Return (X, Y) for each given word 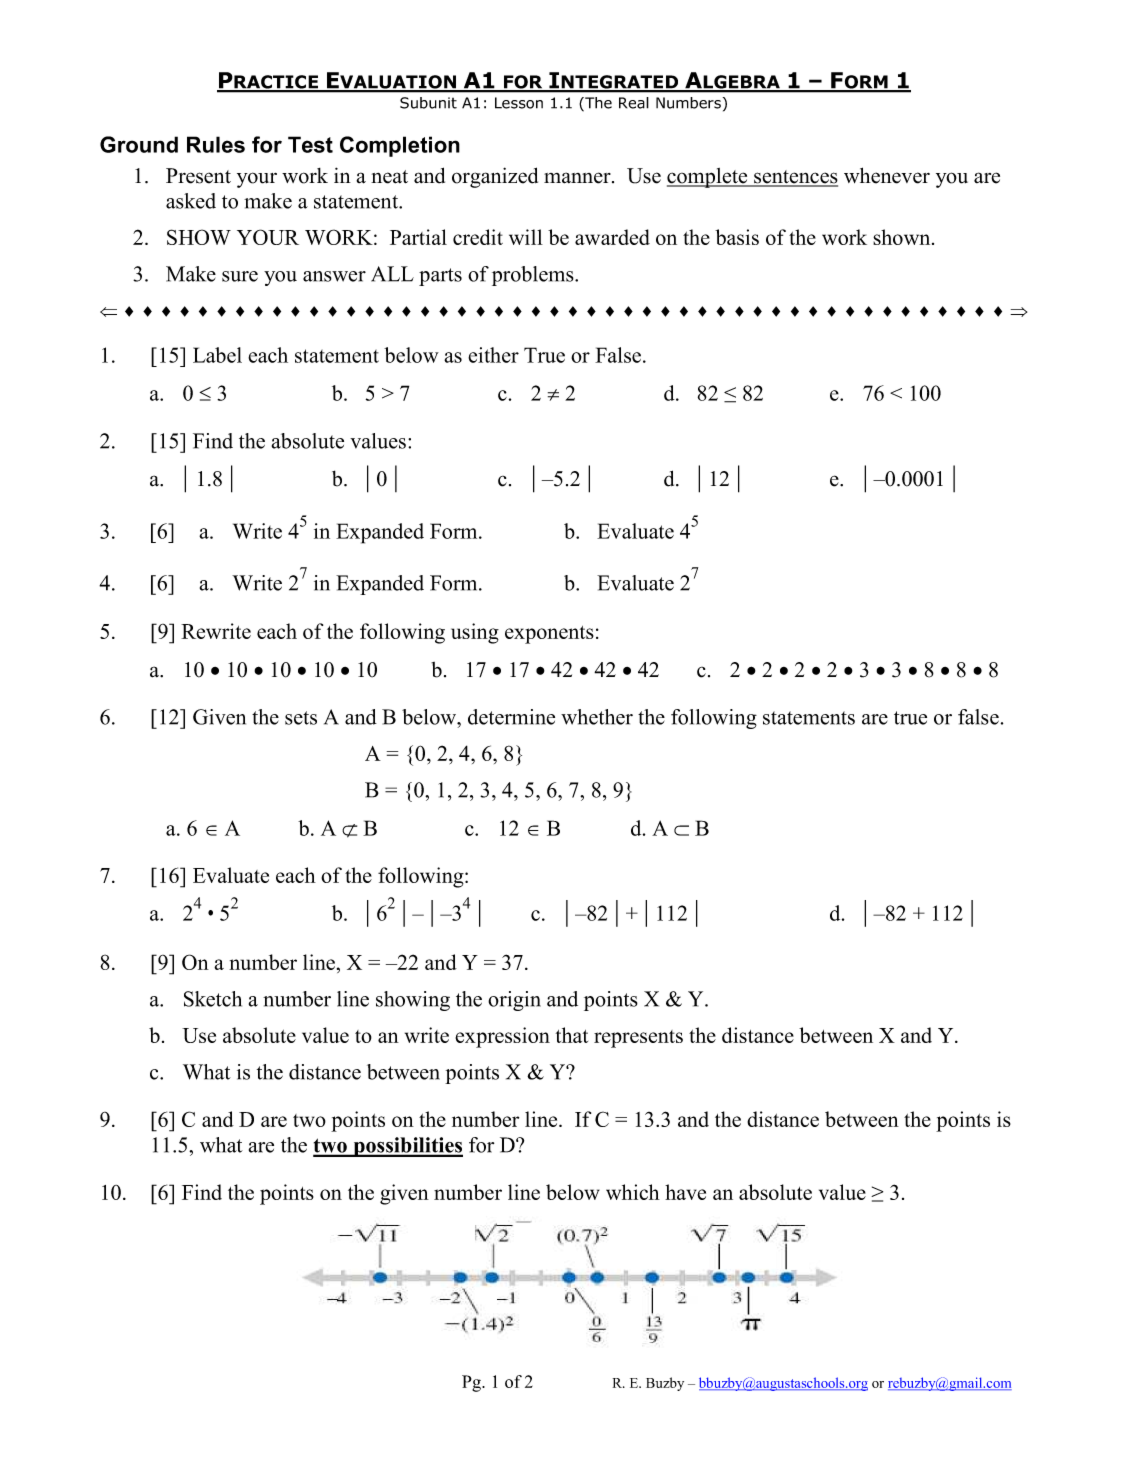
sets (301, 718)
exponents (549, 635)
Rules (216, 144)
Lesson (519, 103)
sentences (795, 178)
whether (597, 717)
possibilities (407, 1147)
